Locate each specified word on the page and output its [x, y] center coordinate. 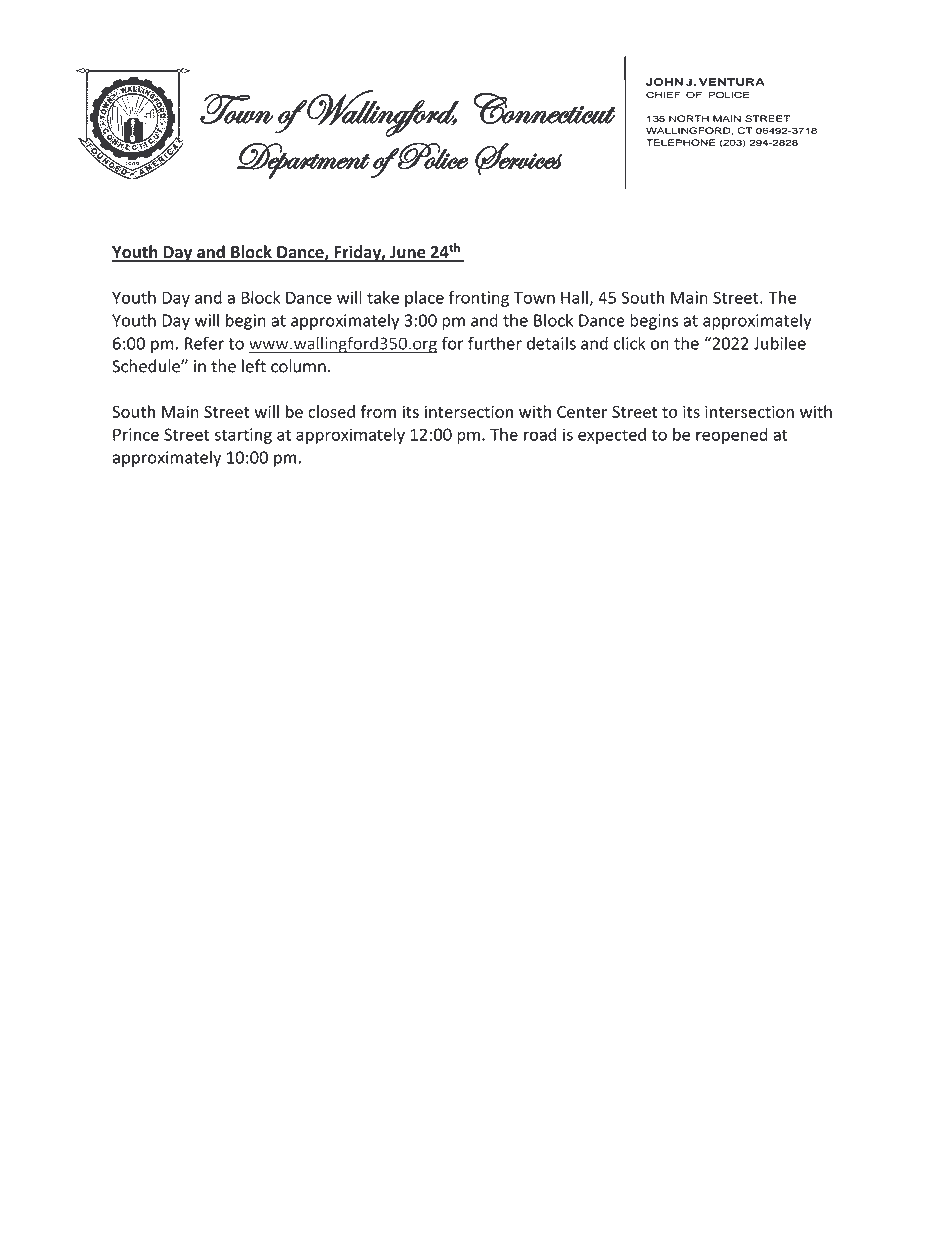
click [630, 343]
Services [518, 159]
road [540, 434]
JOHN [664, 82]
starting [243, 436]
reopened [732, 436]
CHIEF [663, 95]
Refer [204, 343]
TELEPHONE [680, 142]
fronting [479, 299]
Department [304, 161]
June [408, 253]
